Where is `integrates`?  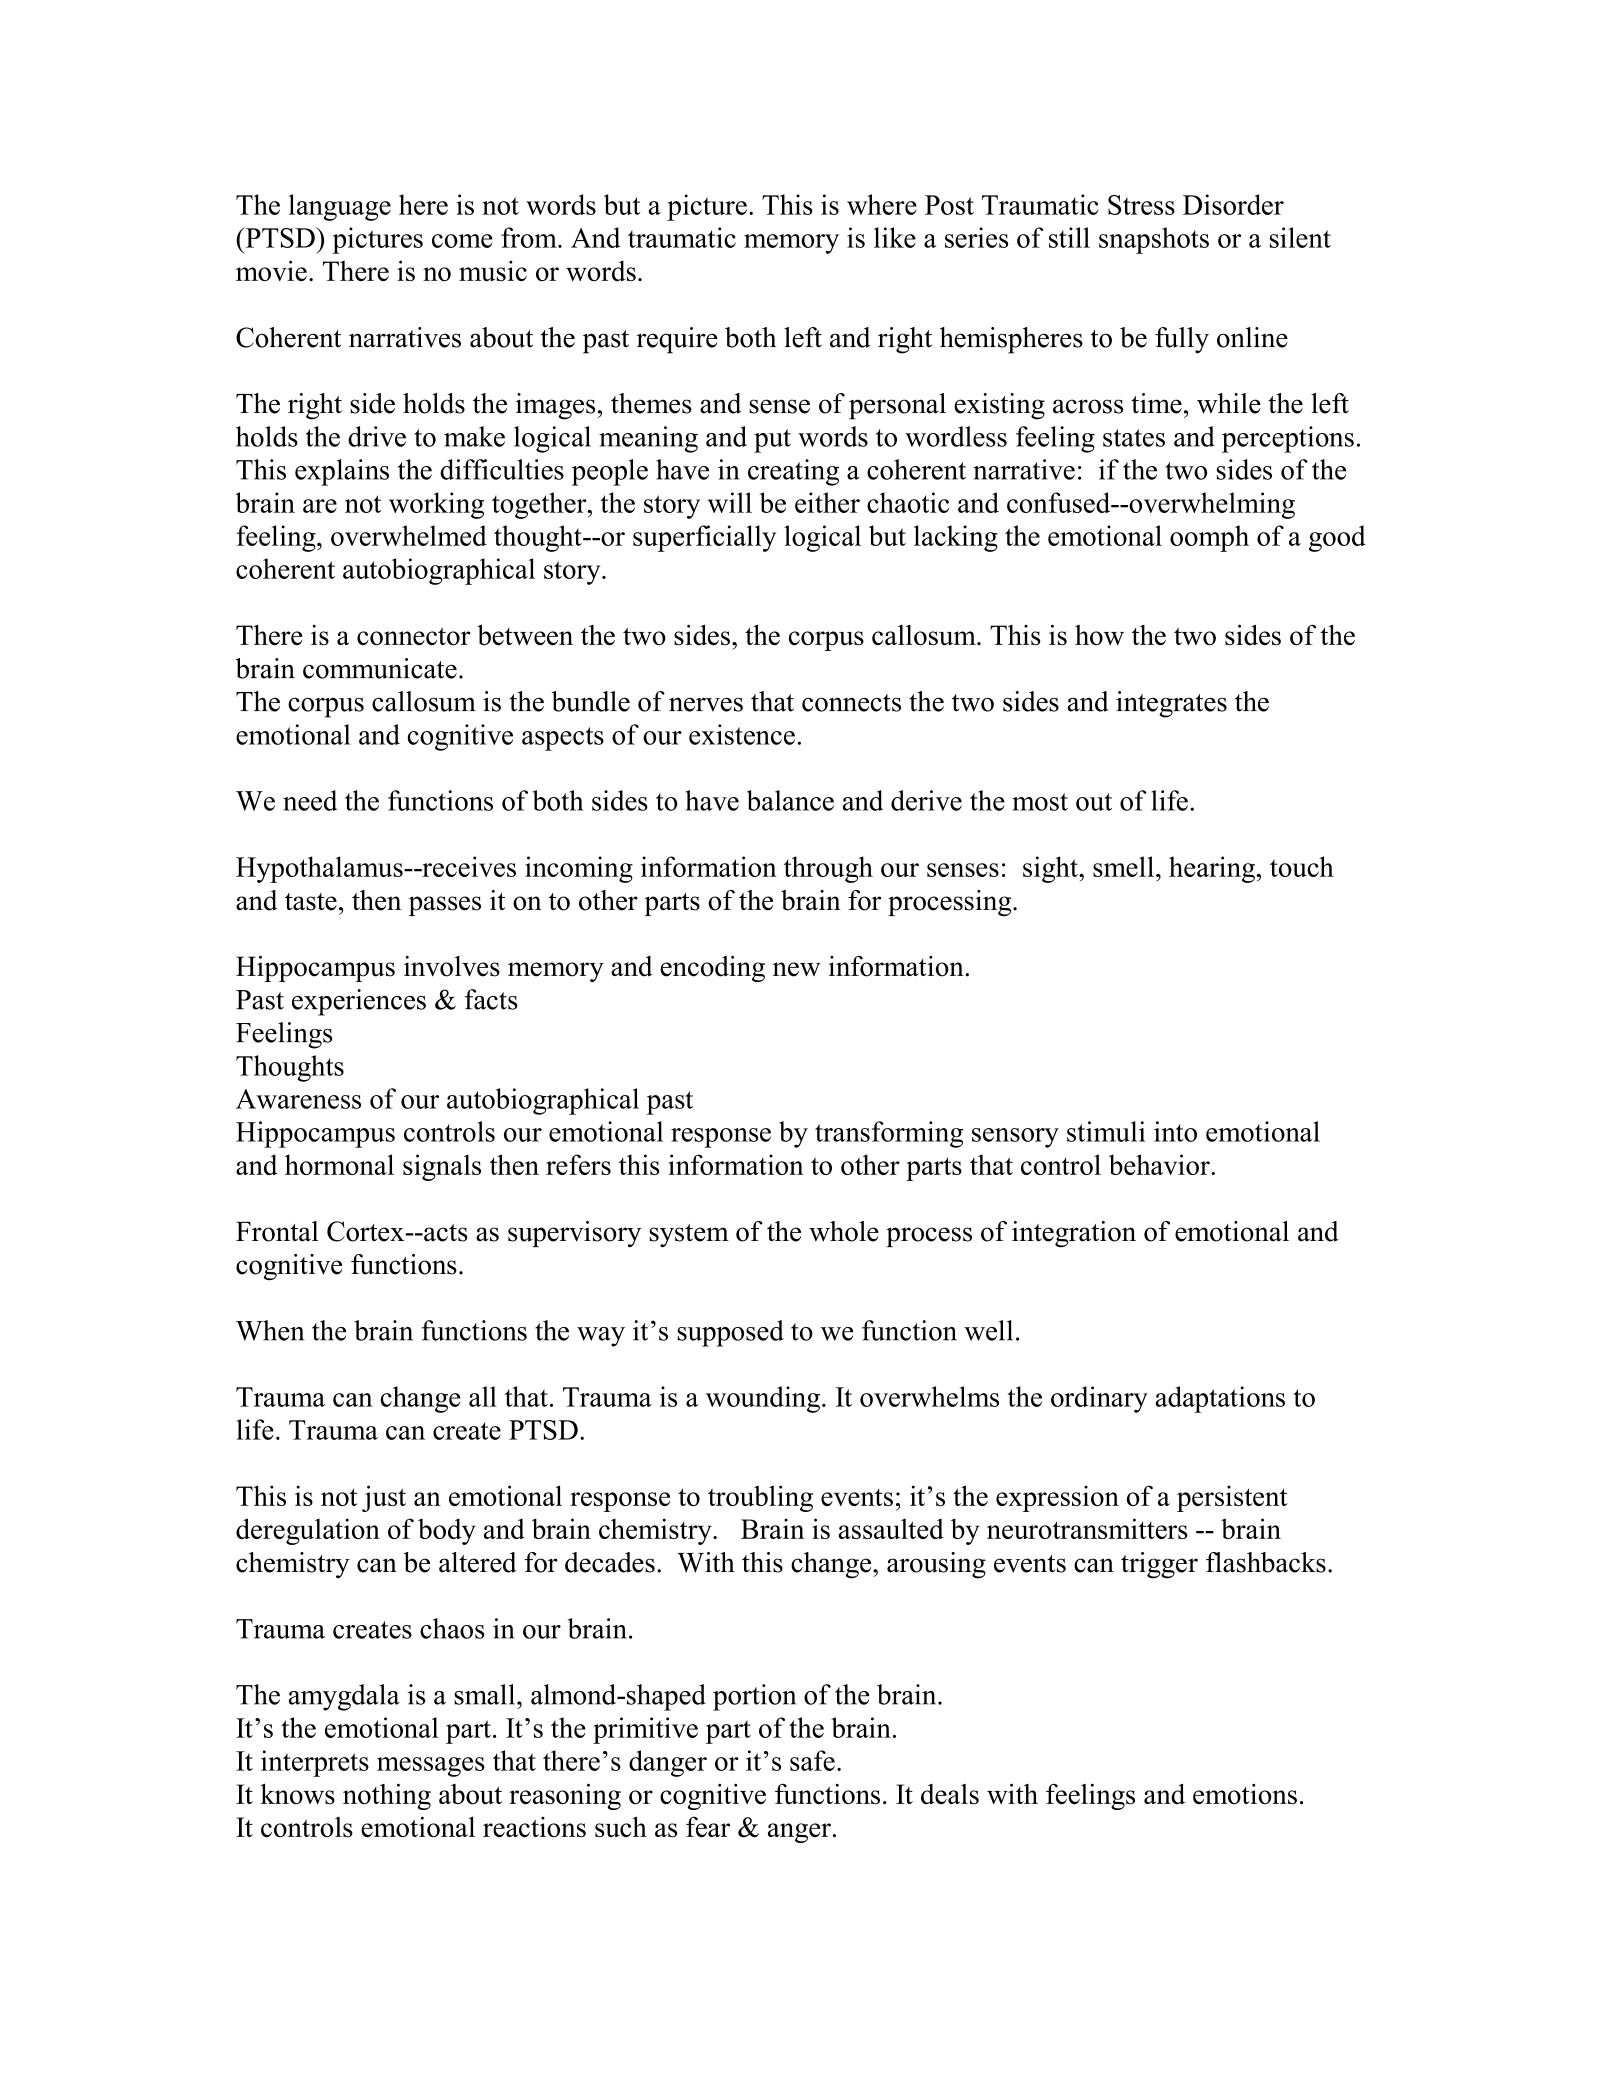 integrates is located at coordinates (1171, 704).
